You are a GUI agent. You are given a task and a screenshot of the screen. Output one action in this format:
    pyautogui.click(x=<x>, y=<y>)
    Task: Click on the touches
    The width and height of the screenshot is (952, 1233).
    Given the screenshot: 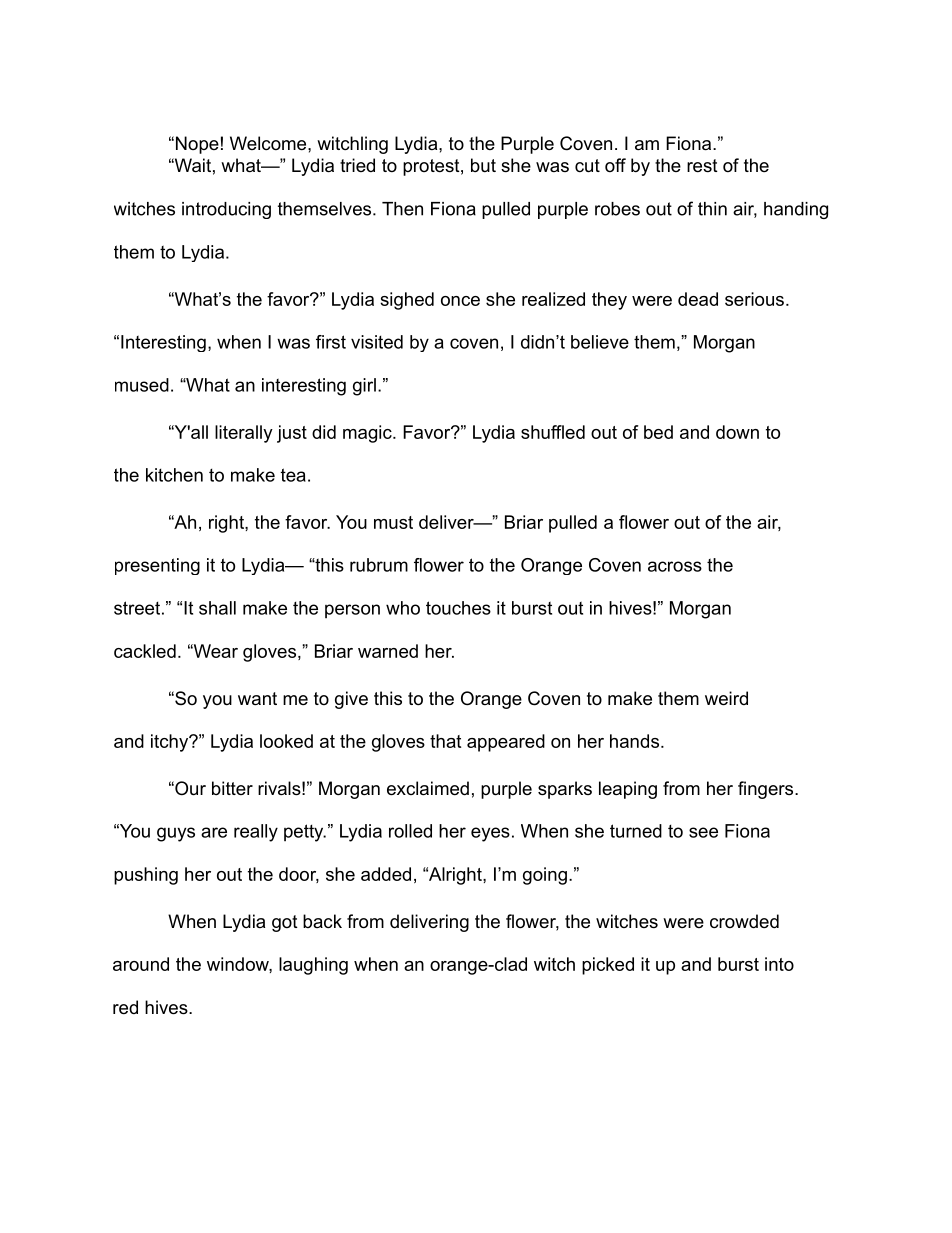 What is the action you would take?
    pyautogui.click(x=458, y=608)
